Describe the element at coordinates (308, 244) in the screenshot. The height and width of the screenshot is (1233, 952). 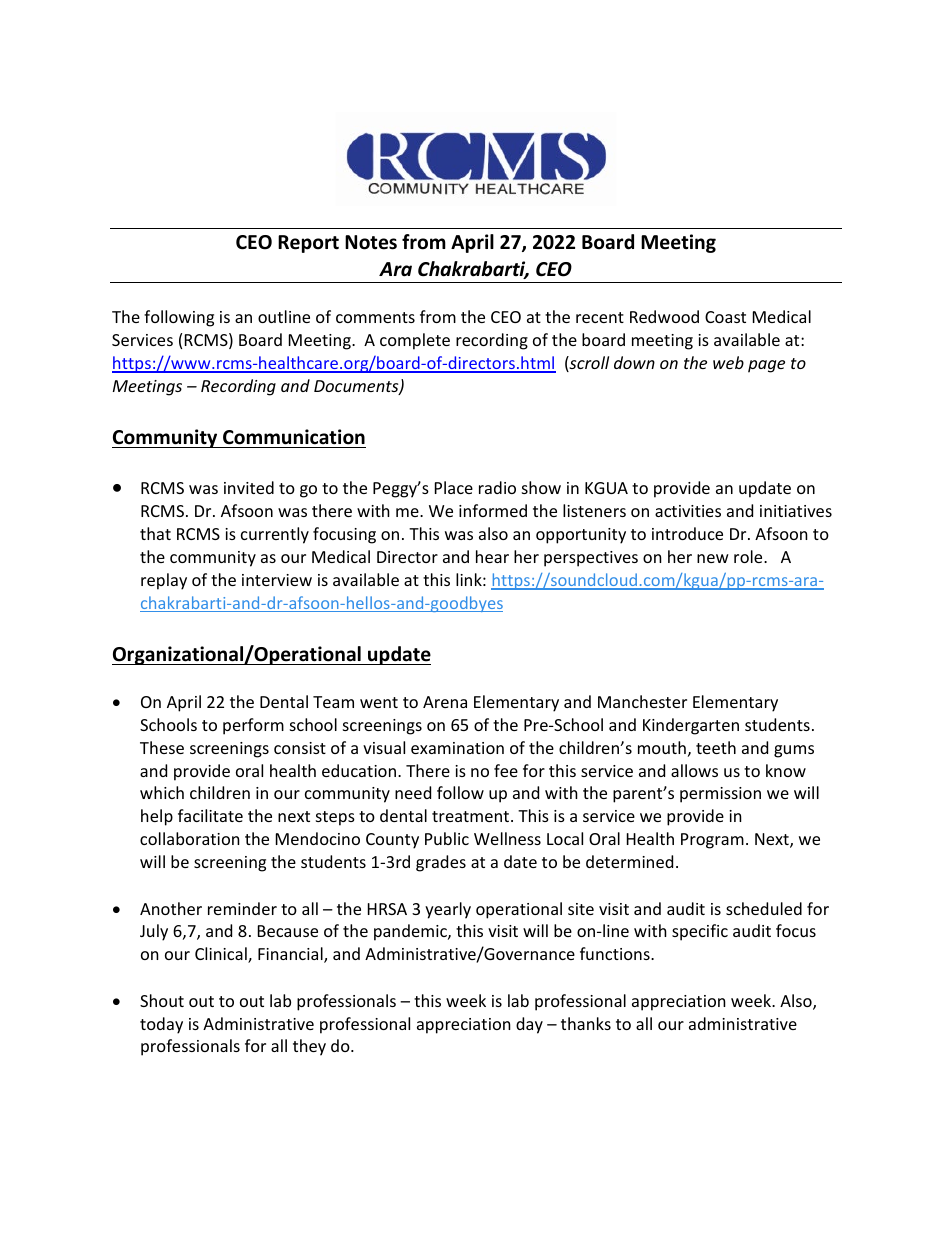
I see `Report` at that location.
